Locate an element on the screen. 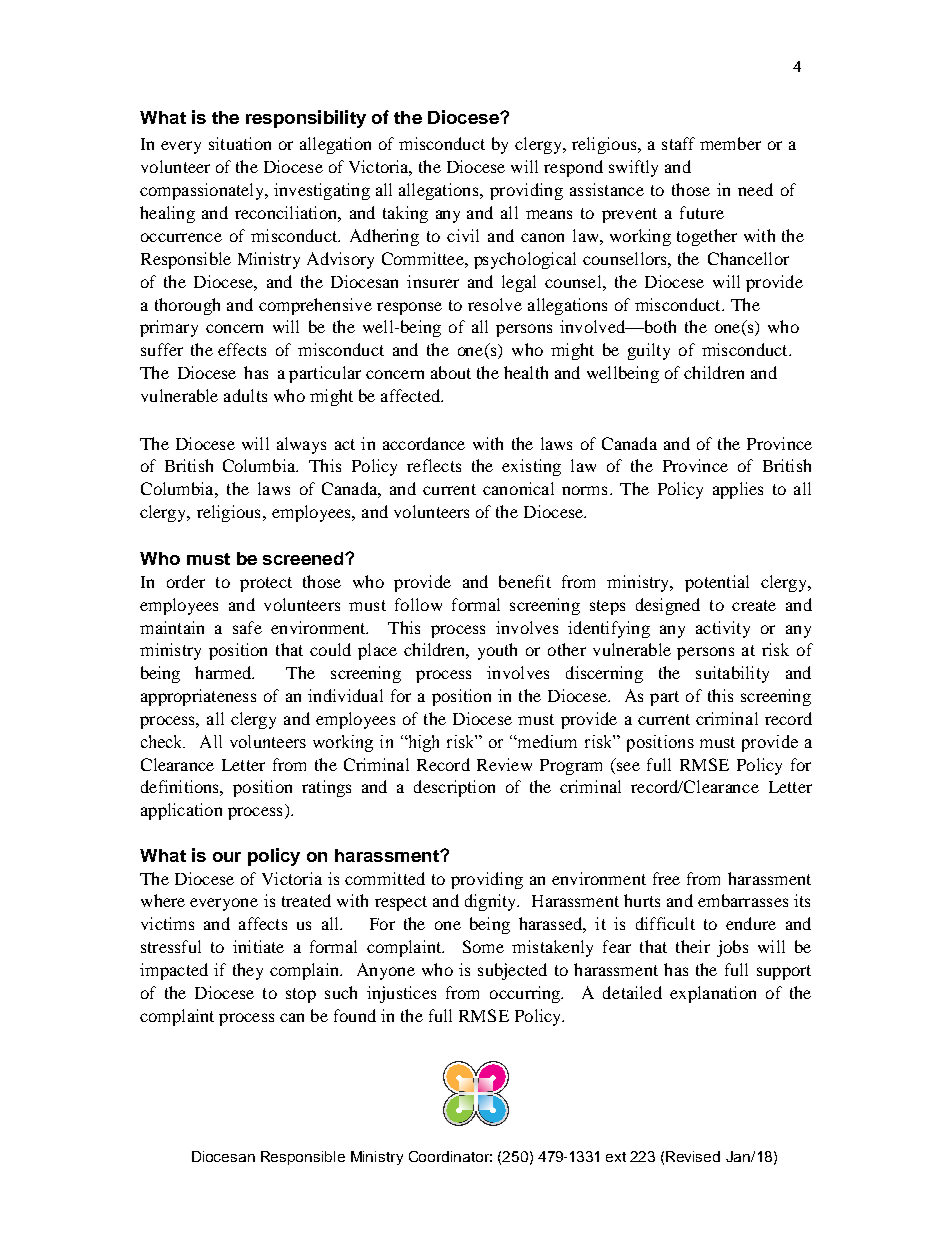  description is located at coordinates (454, 788).
